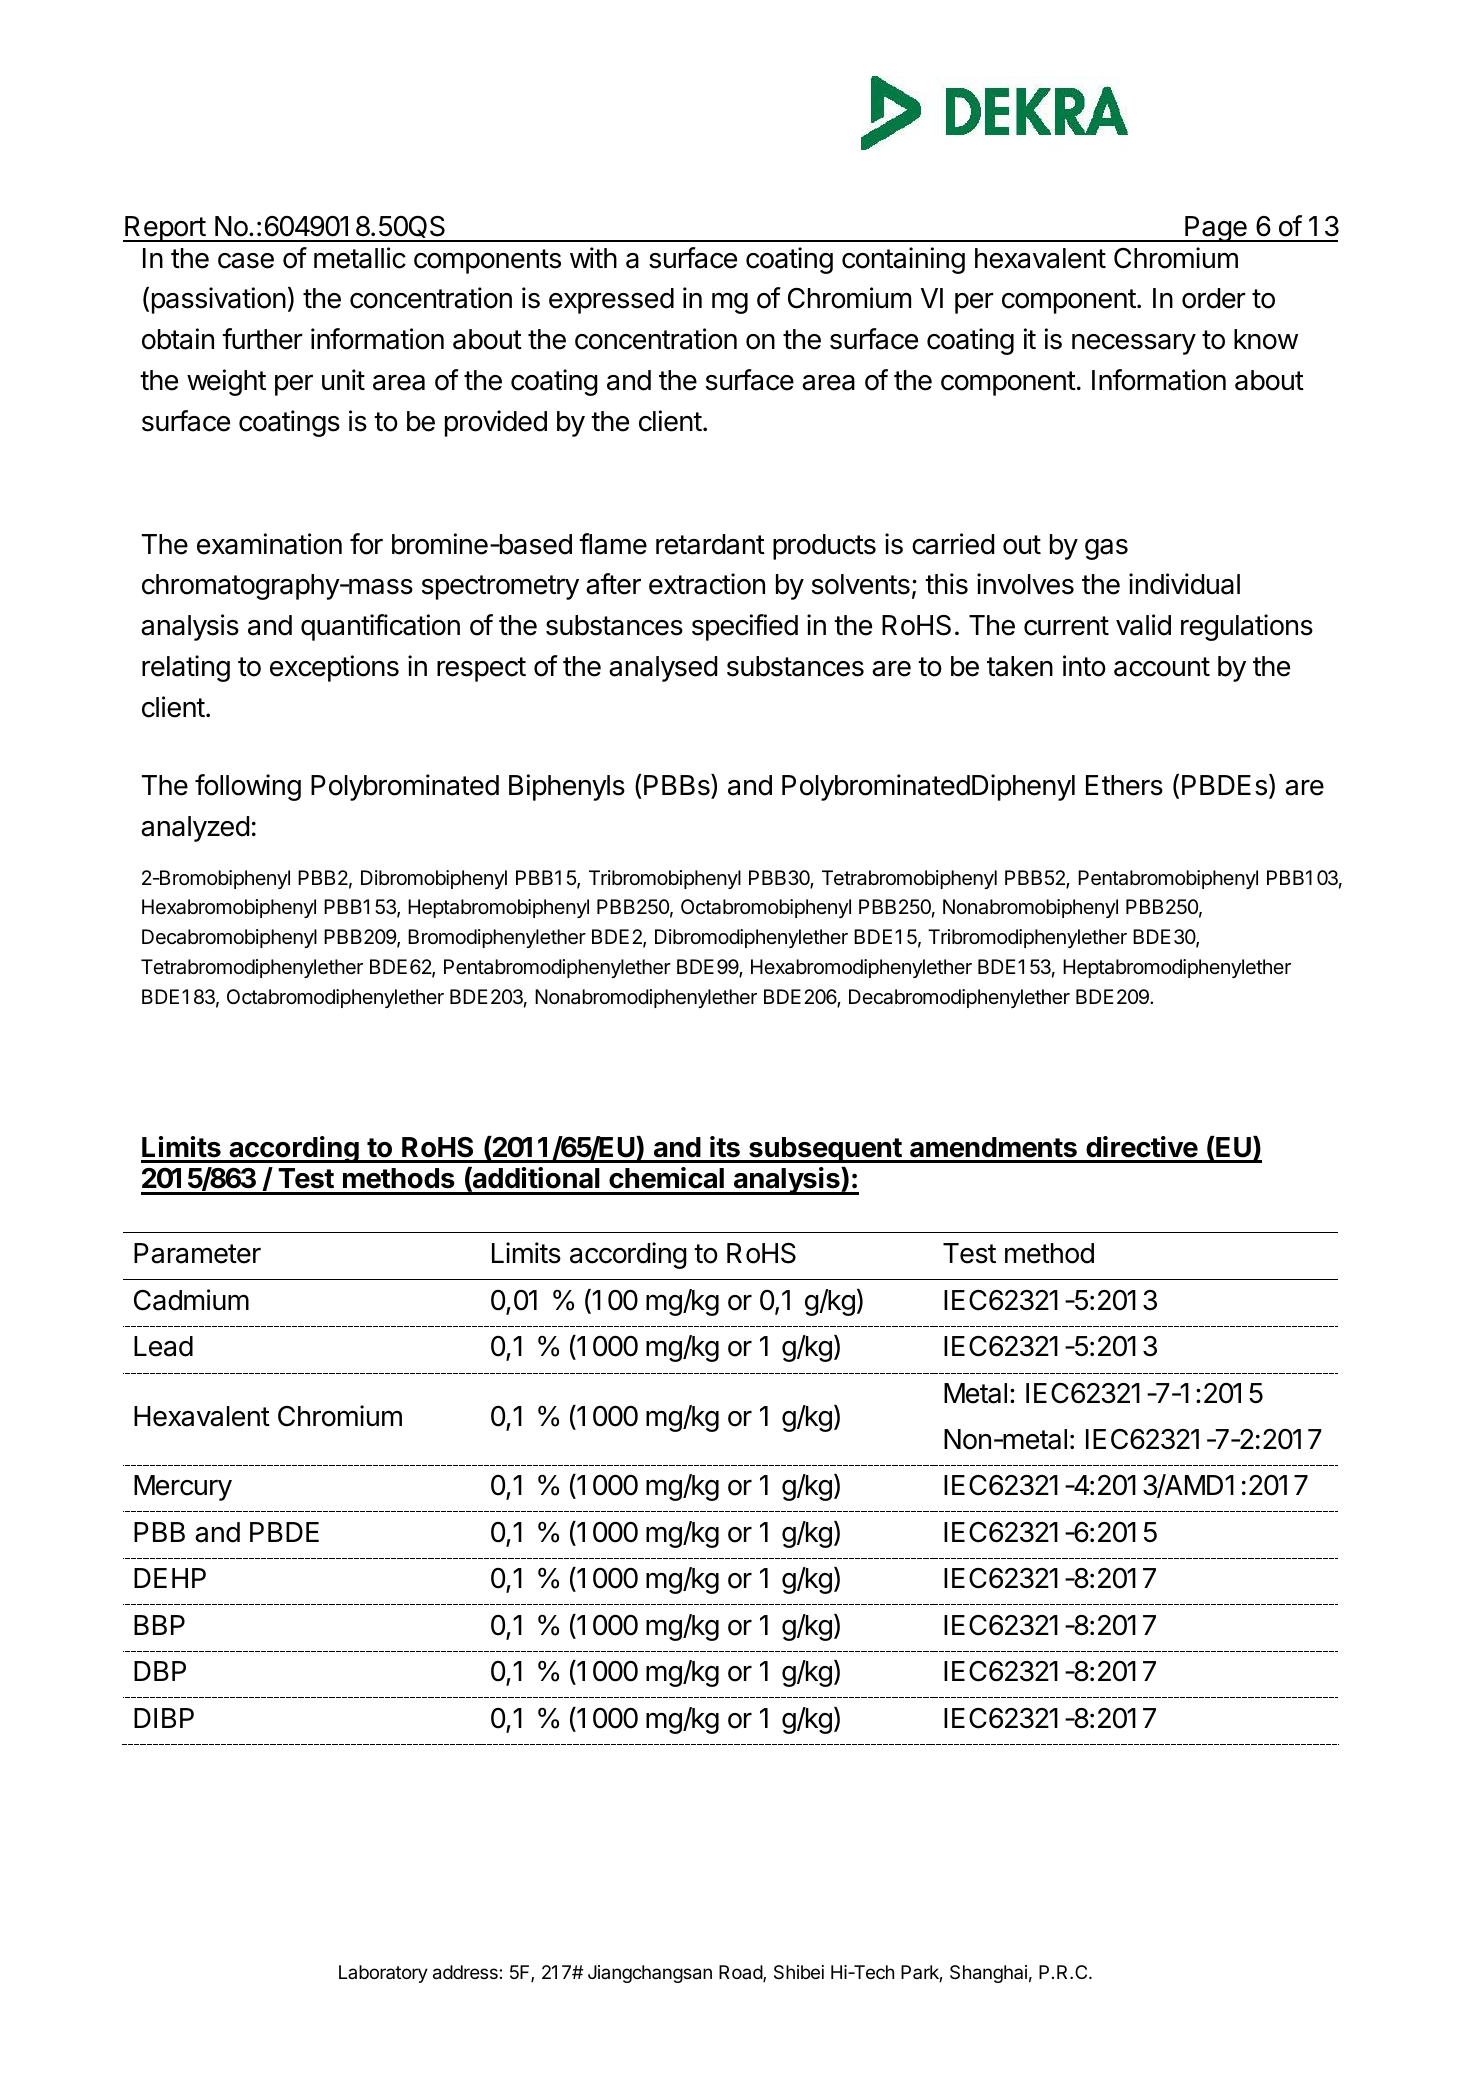 This screenshot has width=1479, height=2092. Describe the element at coordinates (1124, 785) in the screenshot. I see `Ethers` at that location.
